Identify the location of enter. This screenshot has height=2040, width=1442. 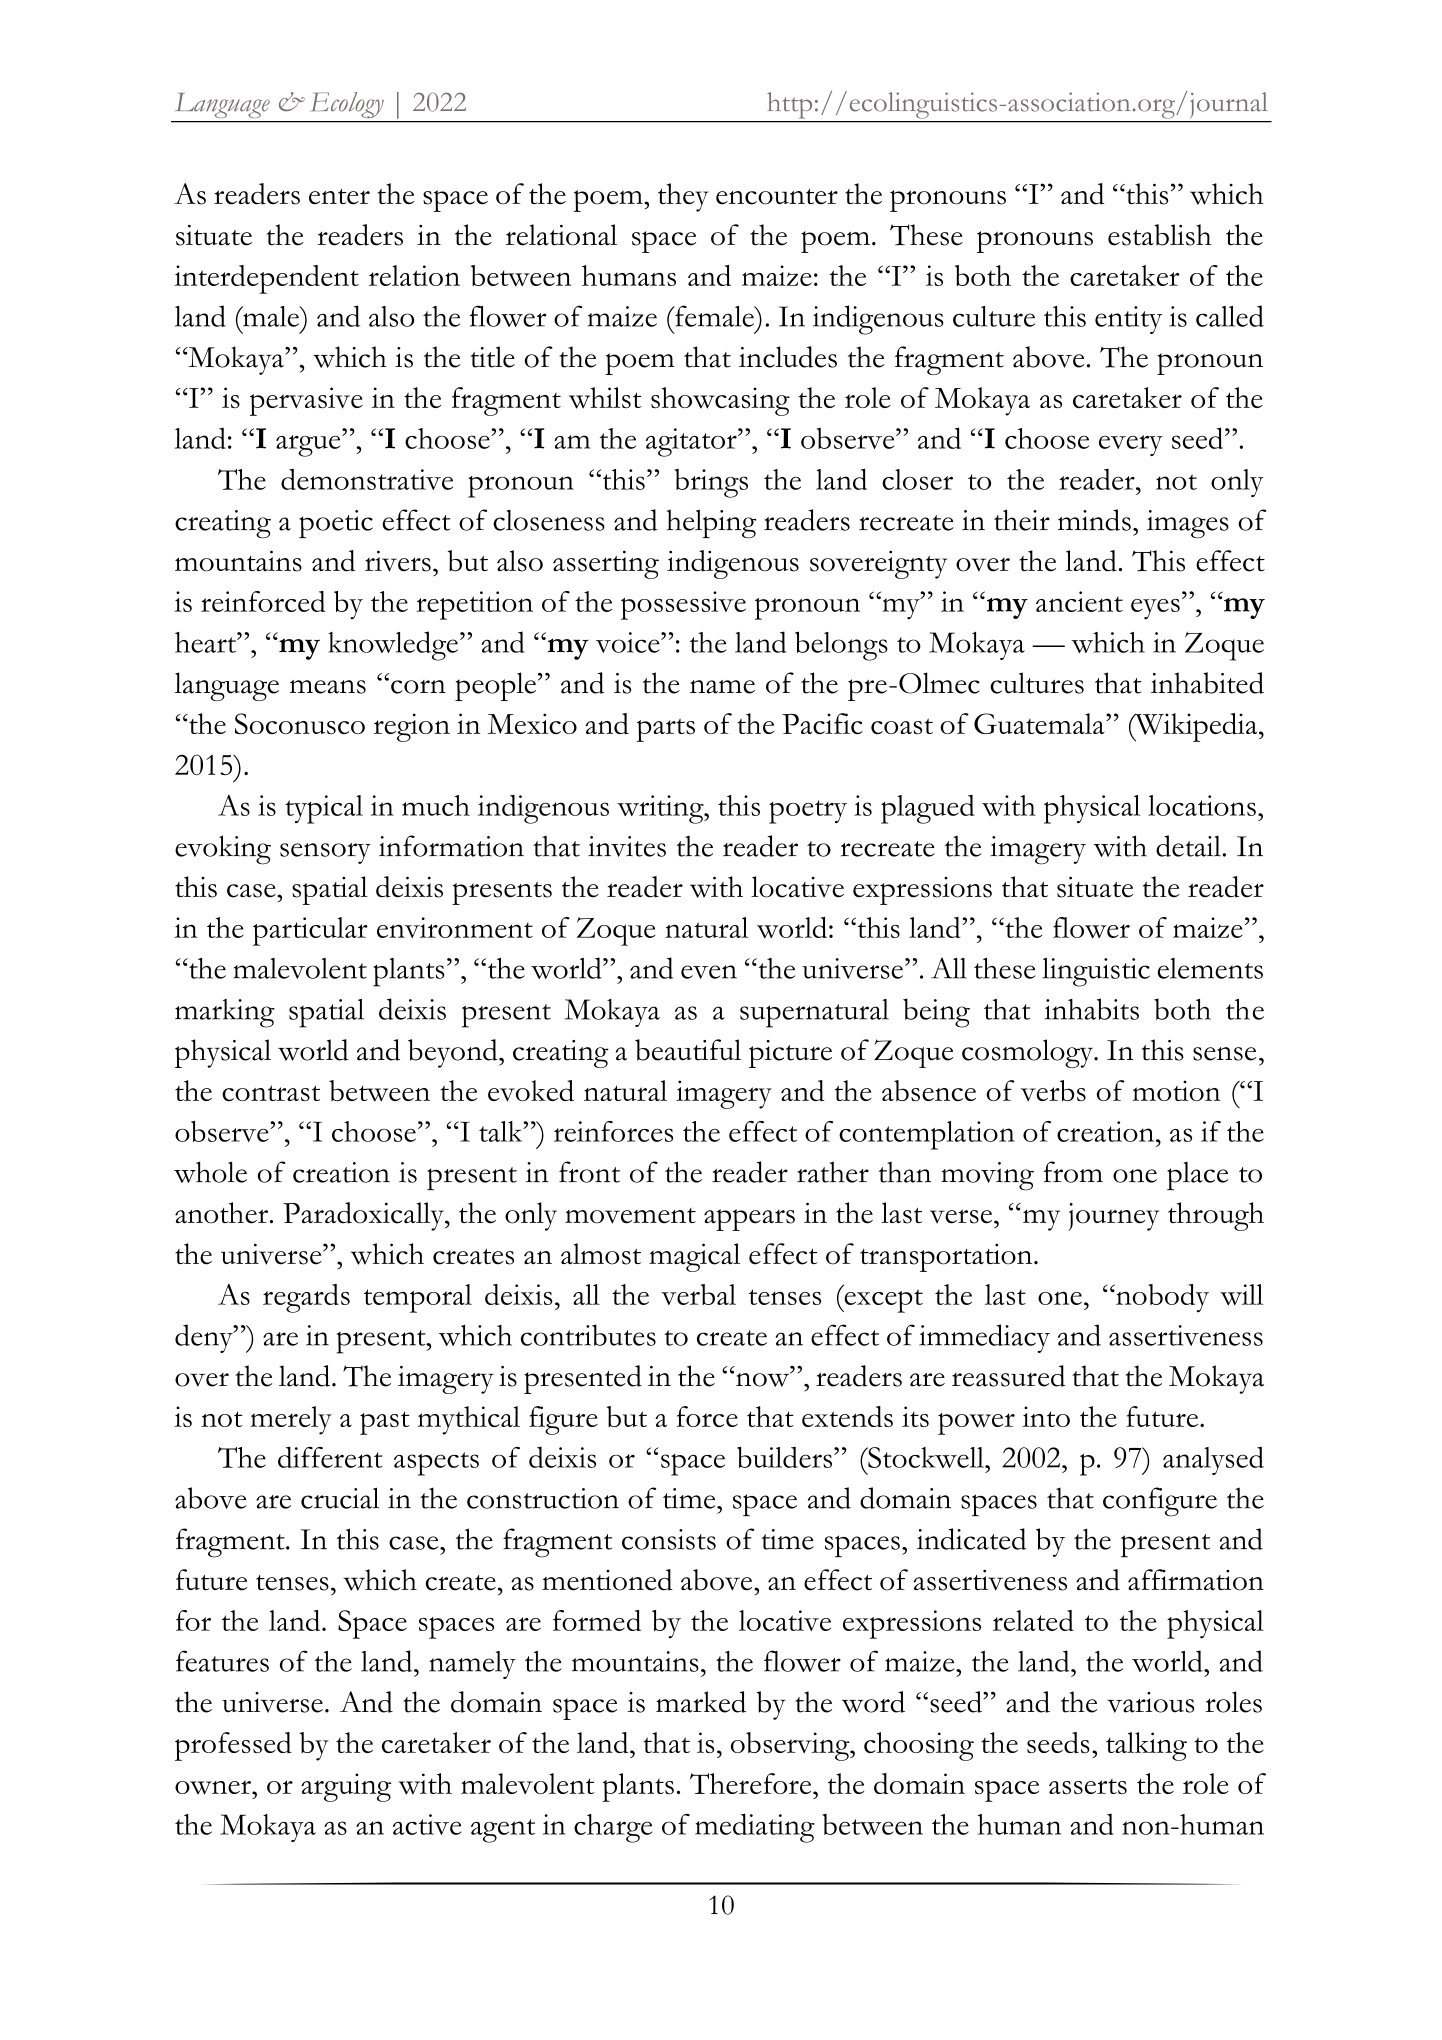
(339, 197).
